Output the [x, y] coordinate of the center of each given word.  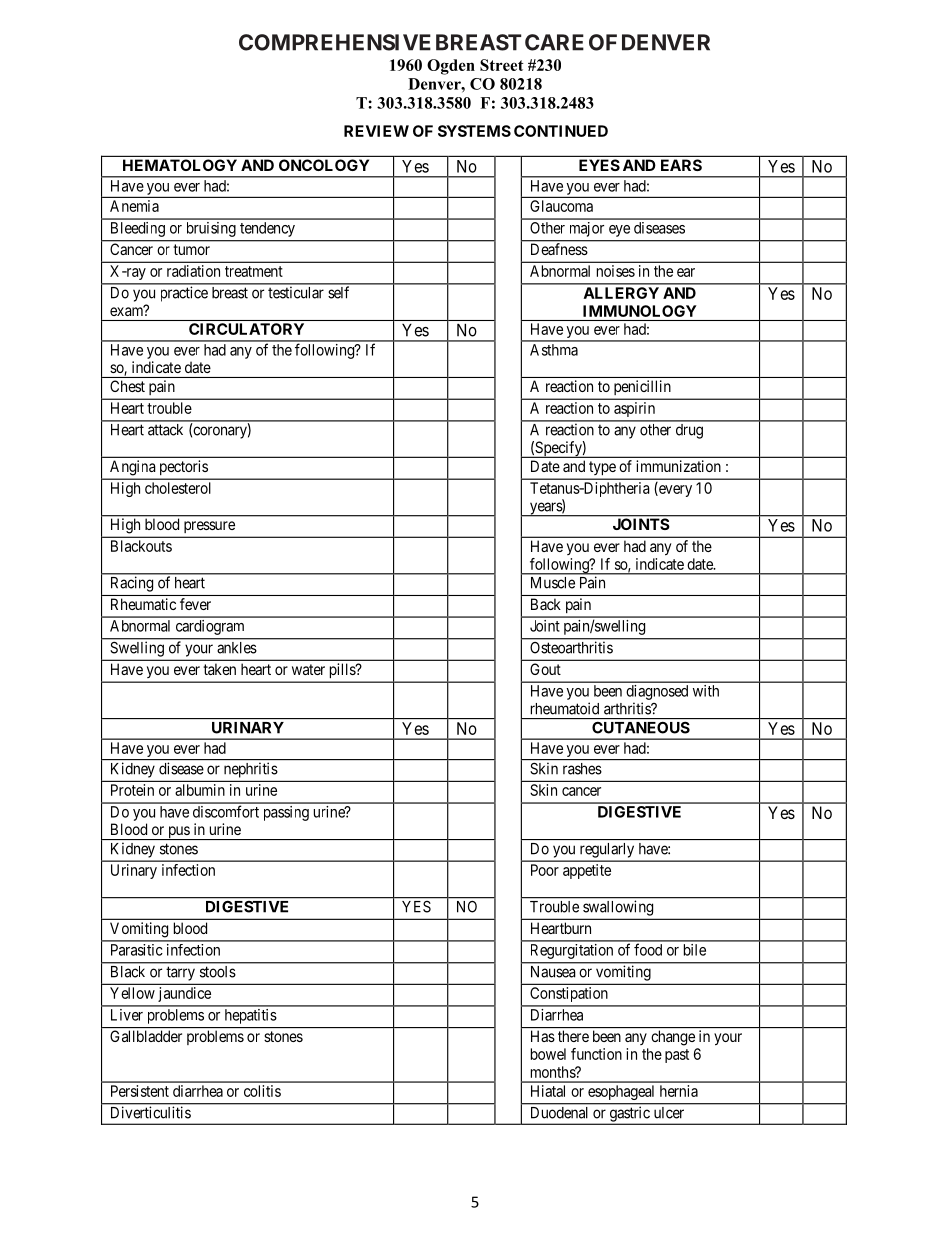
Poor [545, 870]
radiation [193, 271]
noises [616, 271]
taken [219, 669]
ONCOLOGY [324, 165]
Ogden [451, 67]
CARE [554, 42]
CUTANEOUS [641, 728]
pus [178, 833]
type [602, 468]
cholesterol [178, 488]
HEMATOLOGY [180, 165]
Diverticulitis [151, 1112]
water [308, 669]
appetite [587, 871]
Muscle [553, 583]
